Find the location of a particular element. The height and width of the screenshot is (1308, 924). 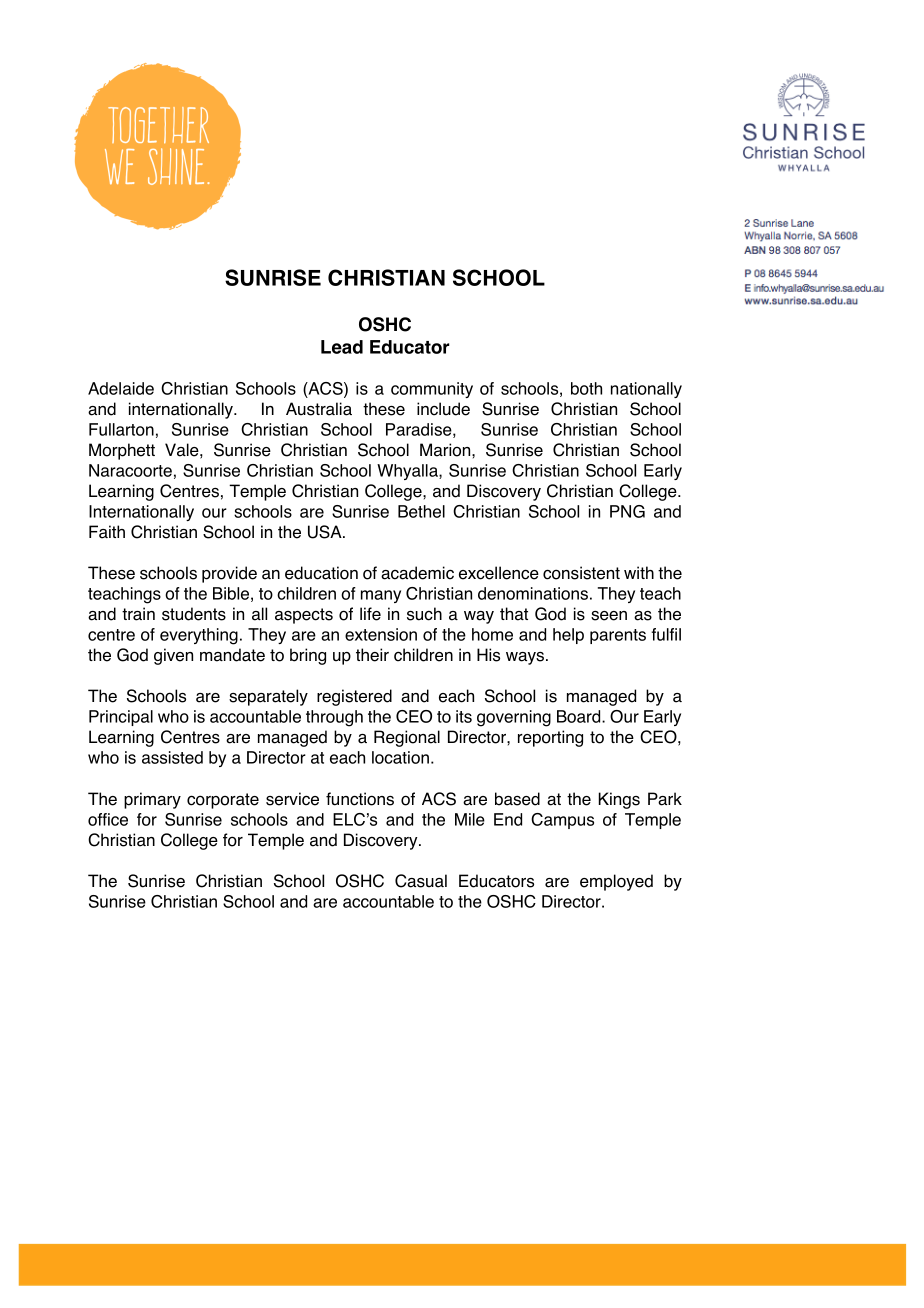

USA is located at coordinates (326, 532).
